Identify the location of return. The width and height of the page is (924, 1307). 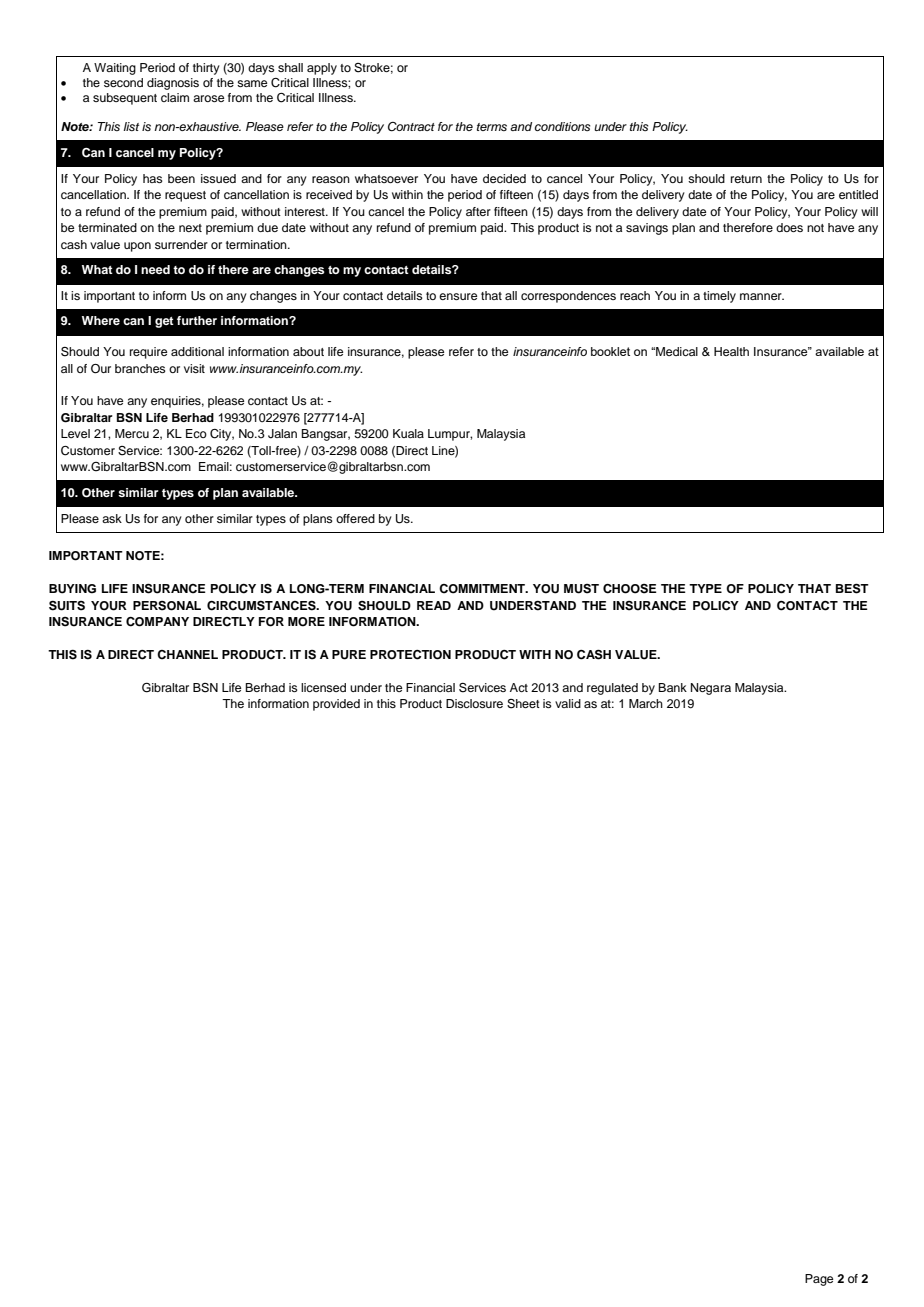
(746, 179).
